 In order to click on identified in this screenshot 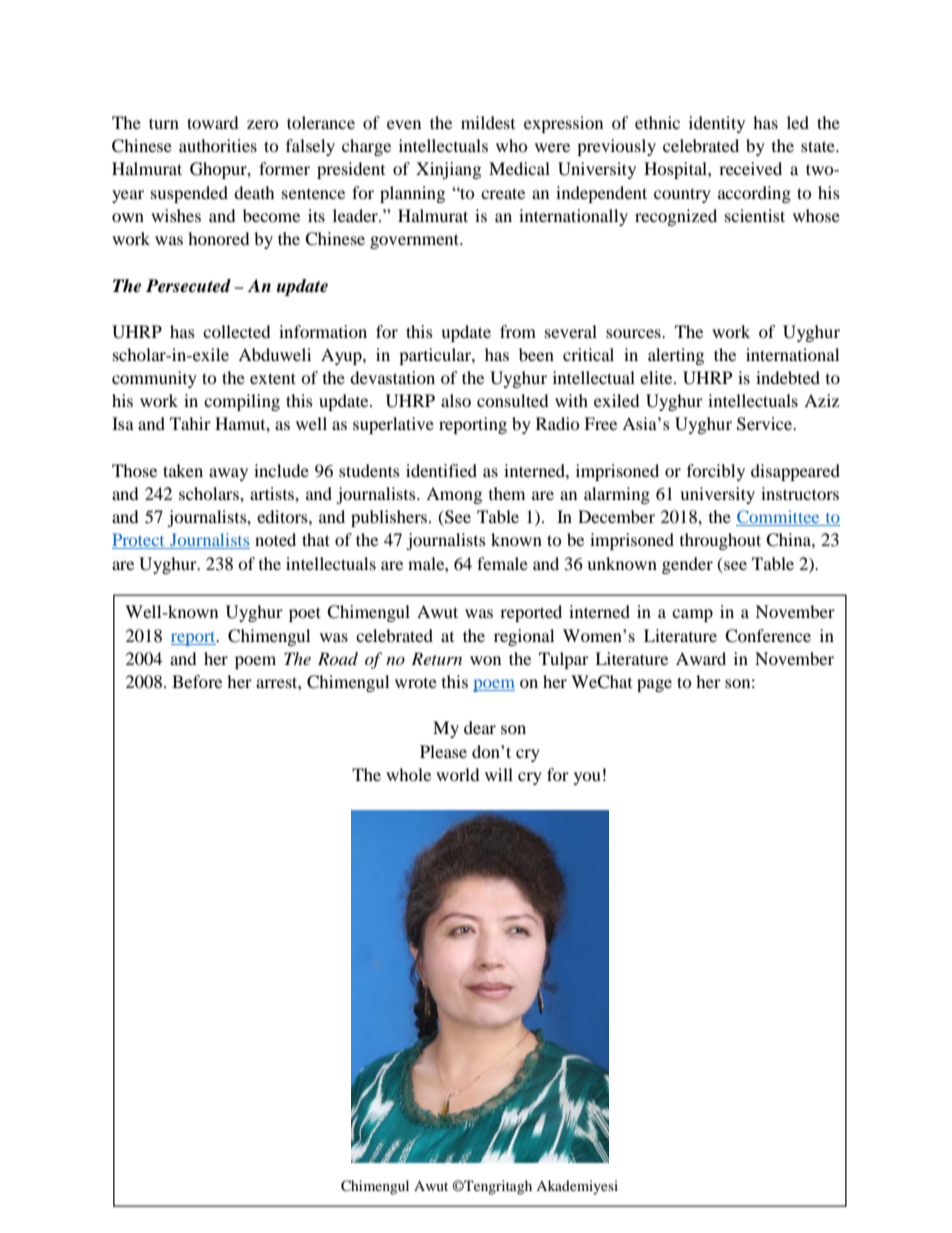, I will do `click(441, 470)`.
